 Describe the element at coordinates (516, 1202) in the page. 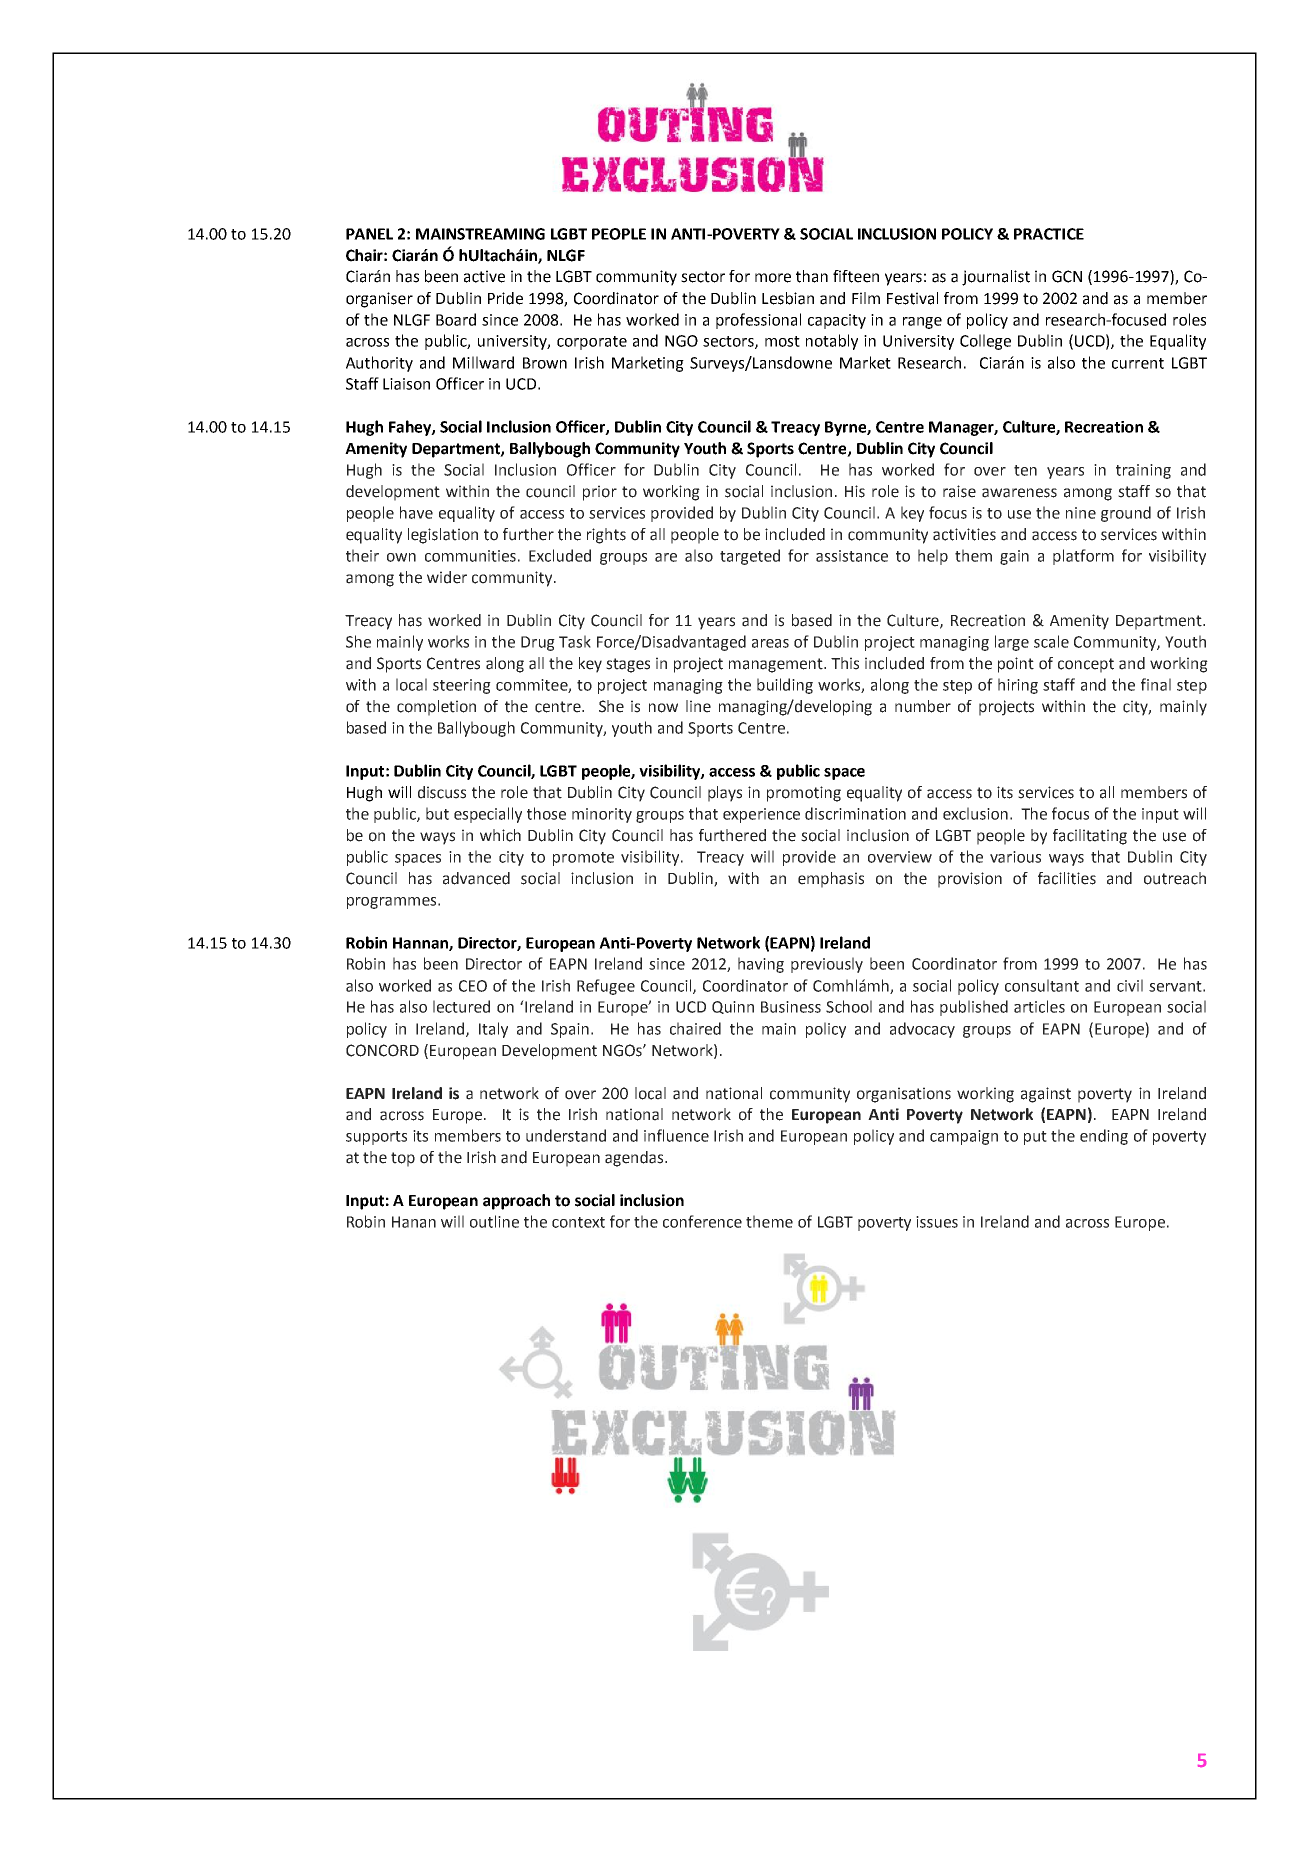

I see `approach` at that location.
